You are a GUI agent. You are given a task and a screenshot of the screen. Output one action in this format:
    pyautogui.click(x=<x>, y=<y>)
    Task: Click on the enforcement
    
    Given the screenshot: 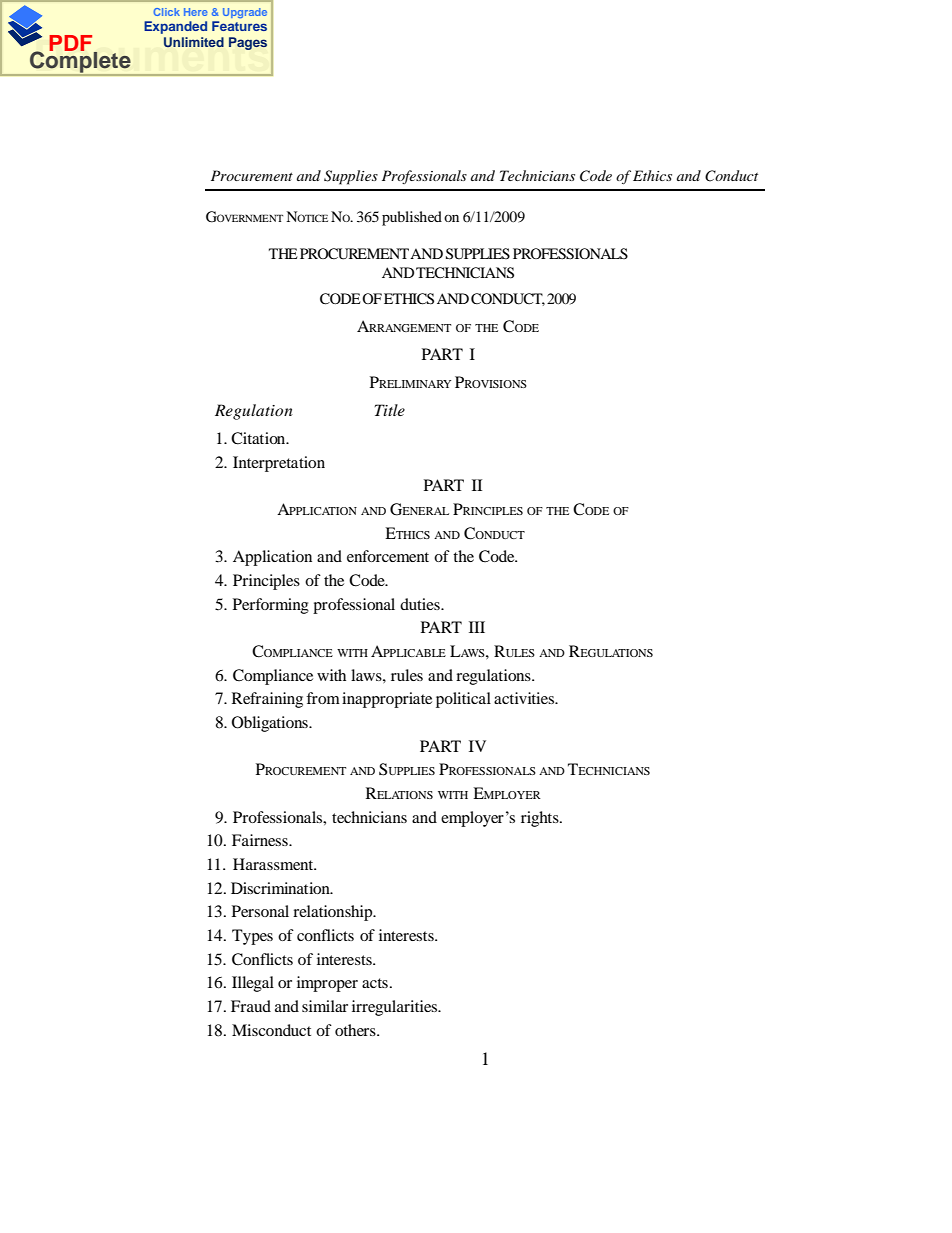 What is the action you would take?
    pyautogui.click(x=388, y=556)
